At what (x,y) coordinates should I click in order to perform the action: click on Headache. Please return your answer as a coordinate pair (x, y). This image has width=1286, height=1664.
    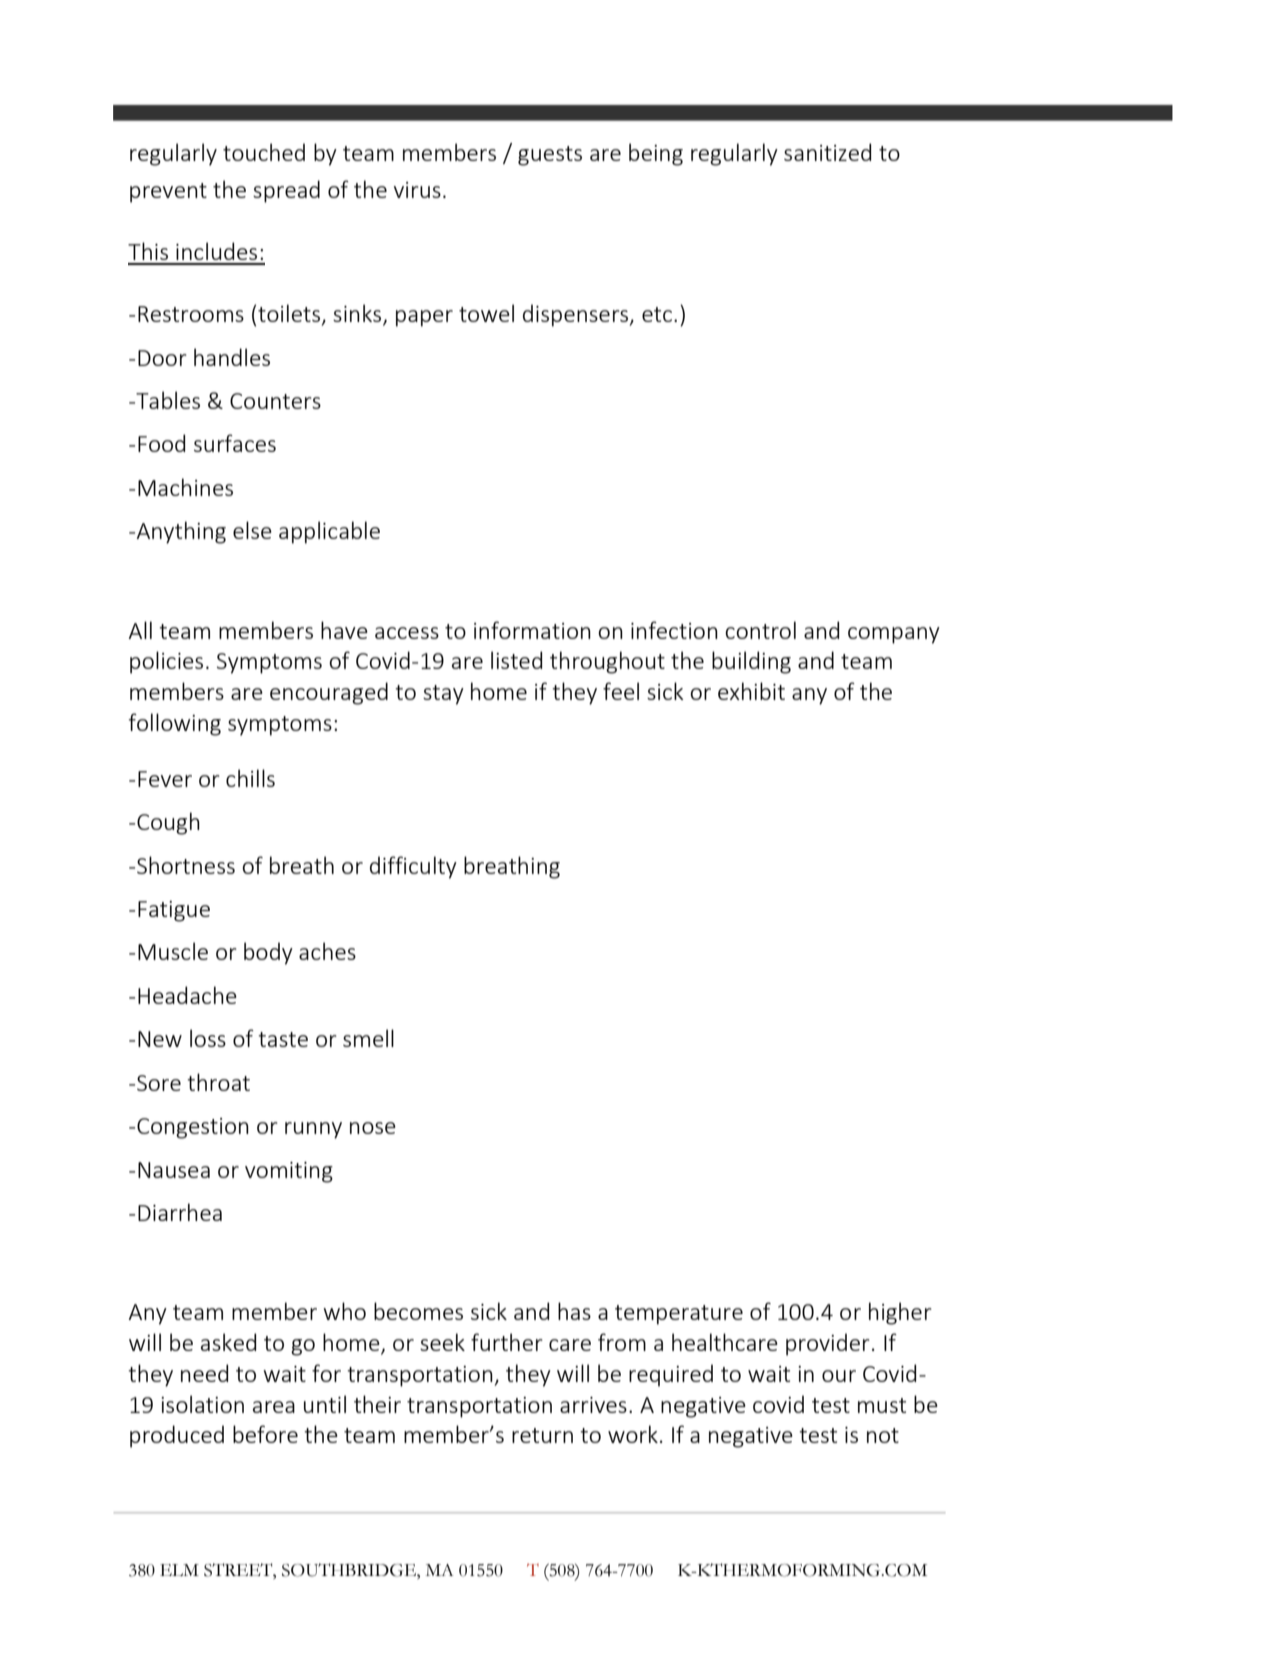
    Looking at the image, I should click on (187, 995).
